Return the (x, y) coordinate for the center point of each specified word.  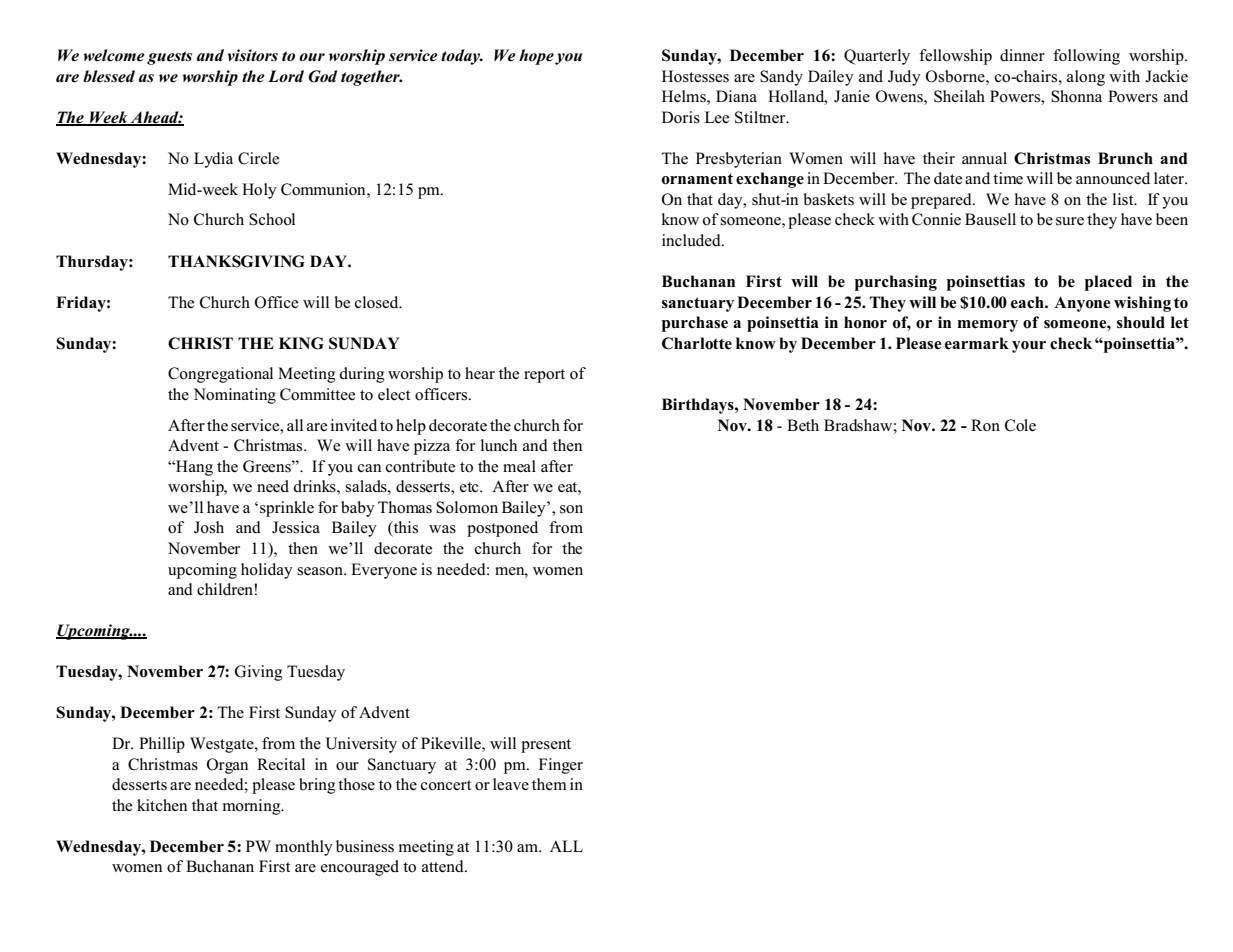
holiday (267, 571)
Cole (1020, 425)
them (549, 784)
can (370, 468)
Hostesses (695, 76)
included (692, 240)
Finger (561, 766)
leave (511, 784)
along (1086, 78)
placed (1108, 283)
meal (519, 466)
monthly (304, 848)
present (546, 746)
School (272, 219)
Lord (286, 76)
